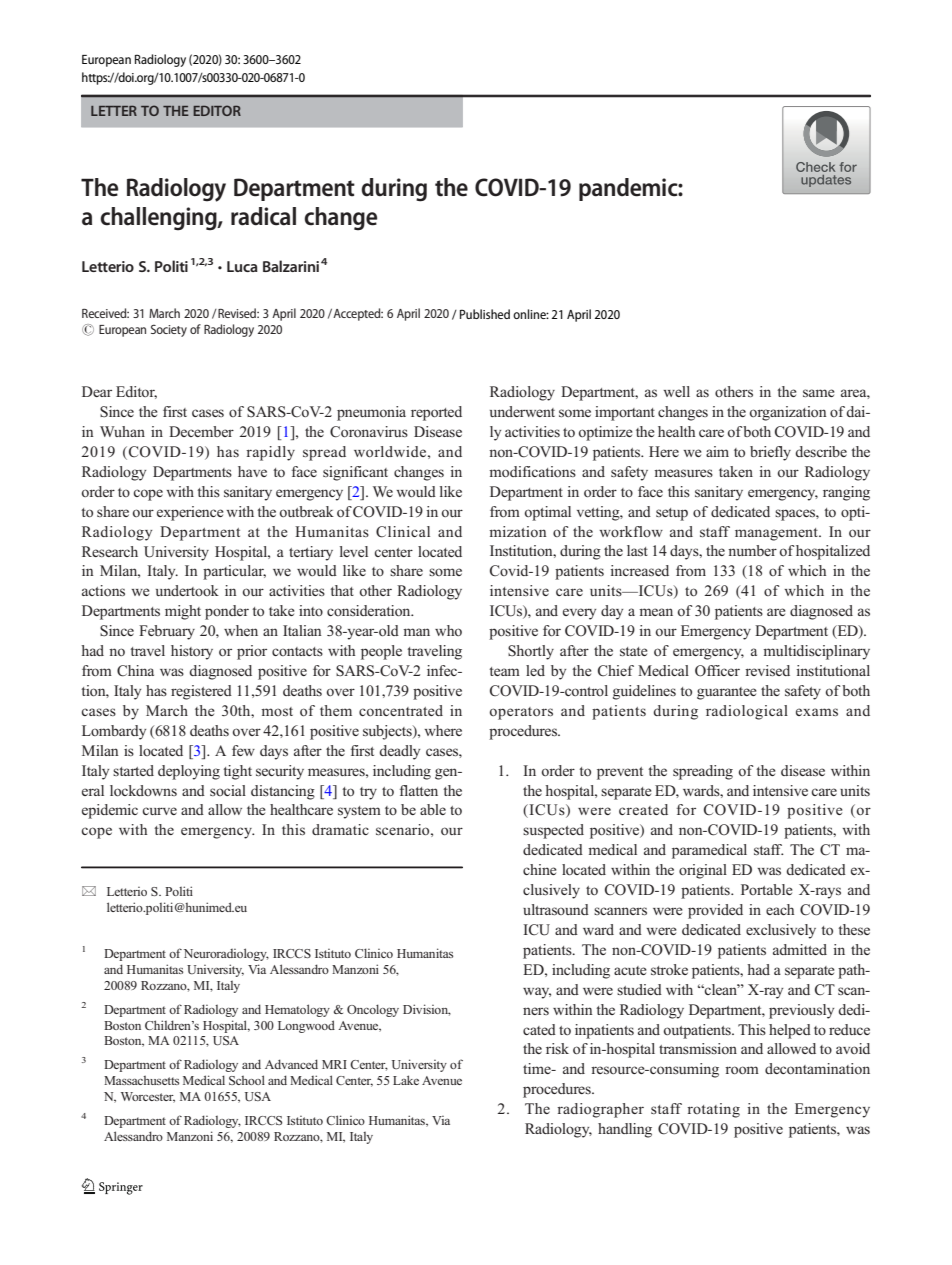 Image resolution: width=952 pixels, height=1265 pixels. I want to click on December, so click(201, 431).
